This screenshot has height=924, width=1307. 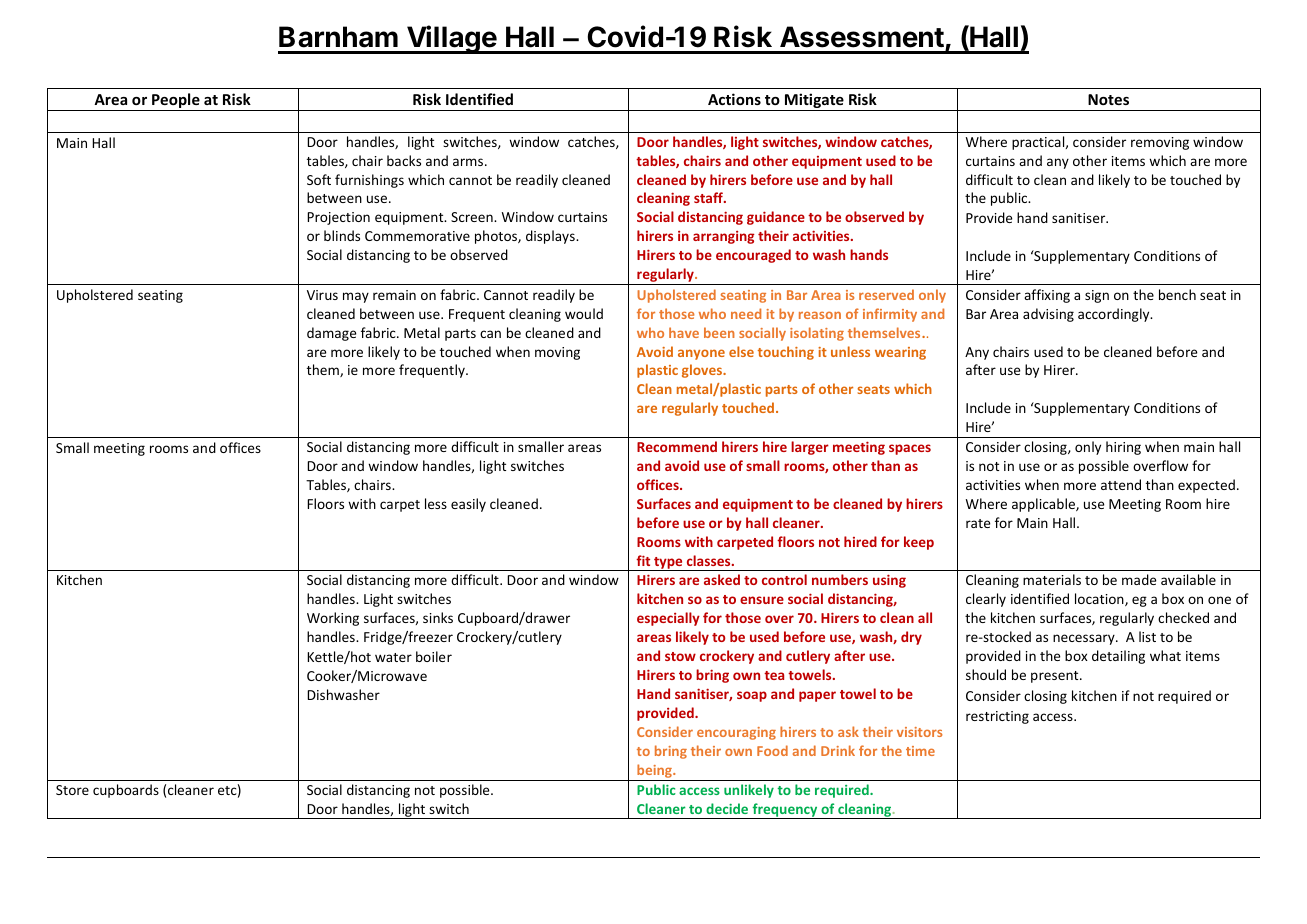 I want to click on easily, so click(x=468, y=505).
